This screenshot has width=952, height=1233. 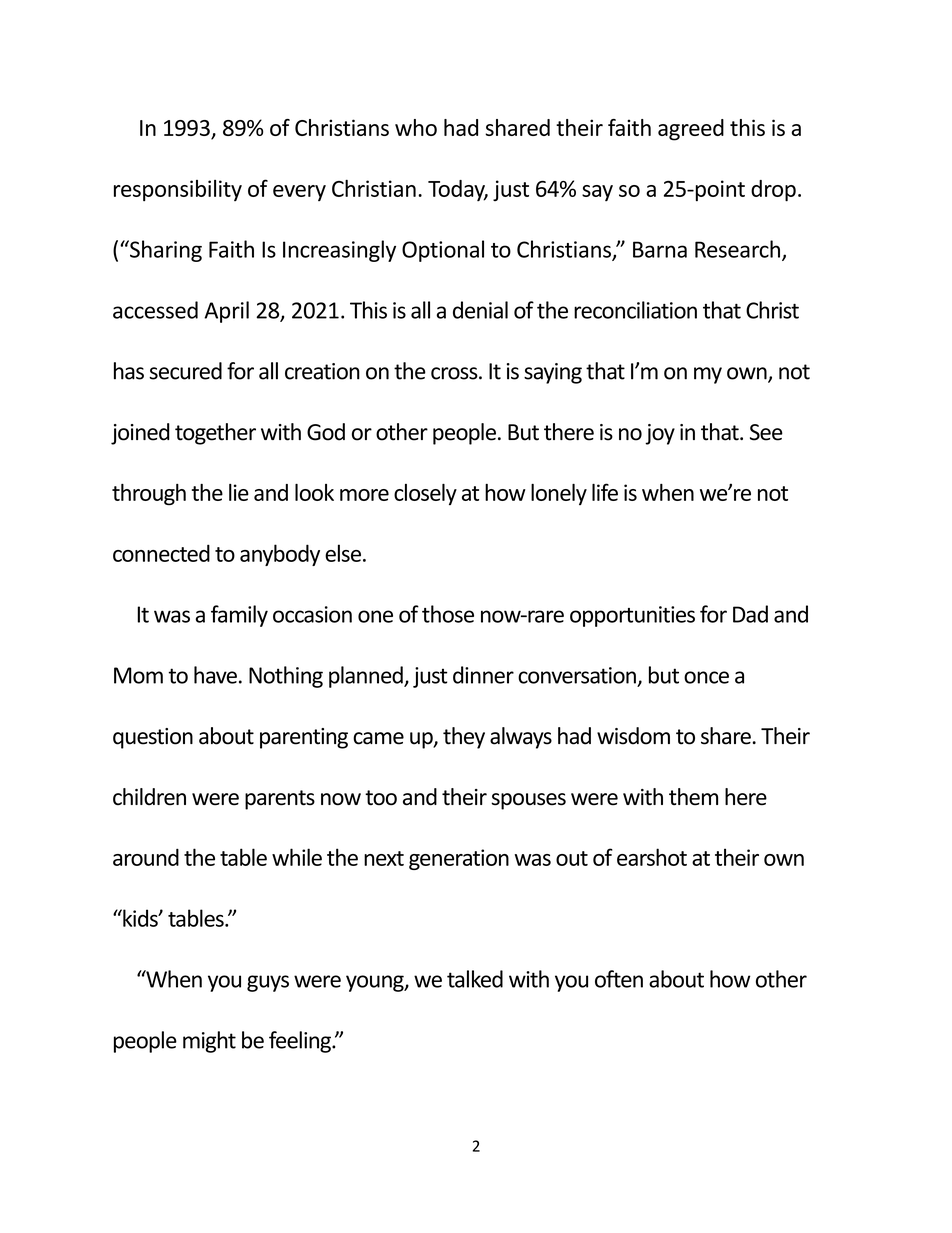 What do you see at coordinates (178, 190) in the screenshot?
I see `responsibility` at bounding box center [178, 190].
